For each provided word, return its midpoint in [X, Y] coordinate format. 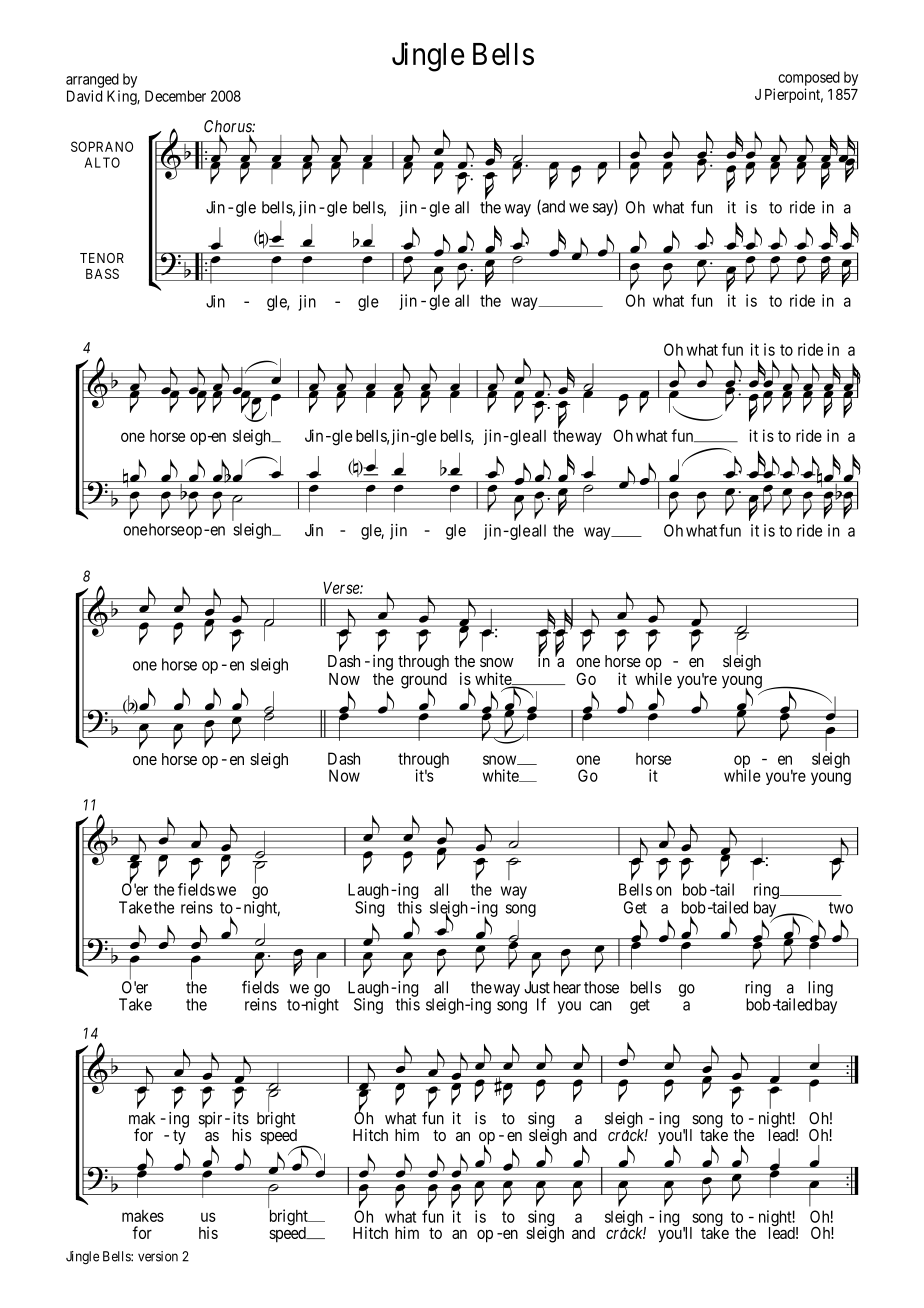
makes [143, 1216]
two [841, 908]
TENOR [102, 258]
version [158, 1256]
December [175, 96]
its [241, 1118]
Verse [342, 588]
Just [537, 987]
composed [809, 78]
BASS [102, 273]
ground [424, 682]
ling [820, 990]
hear [567, 987]
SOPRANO [102, 146]
